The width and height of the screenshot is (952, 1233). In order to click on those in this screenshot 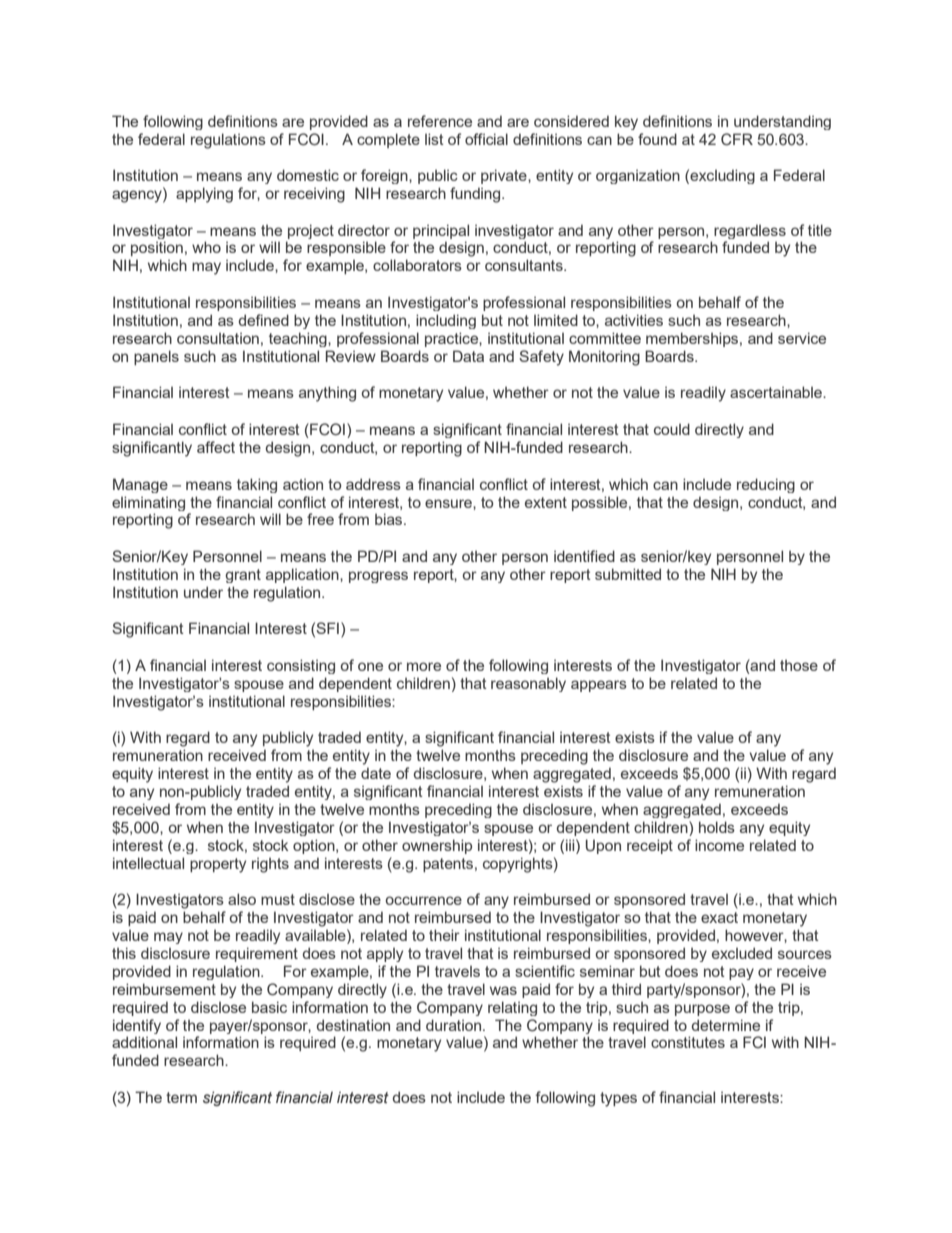, I will do `click(799, 665)`.
